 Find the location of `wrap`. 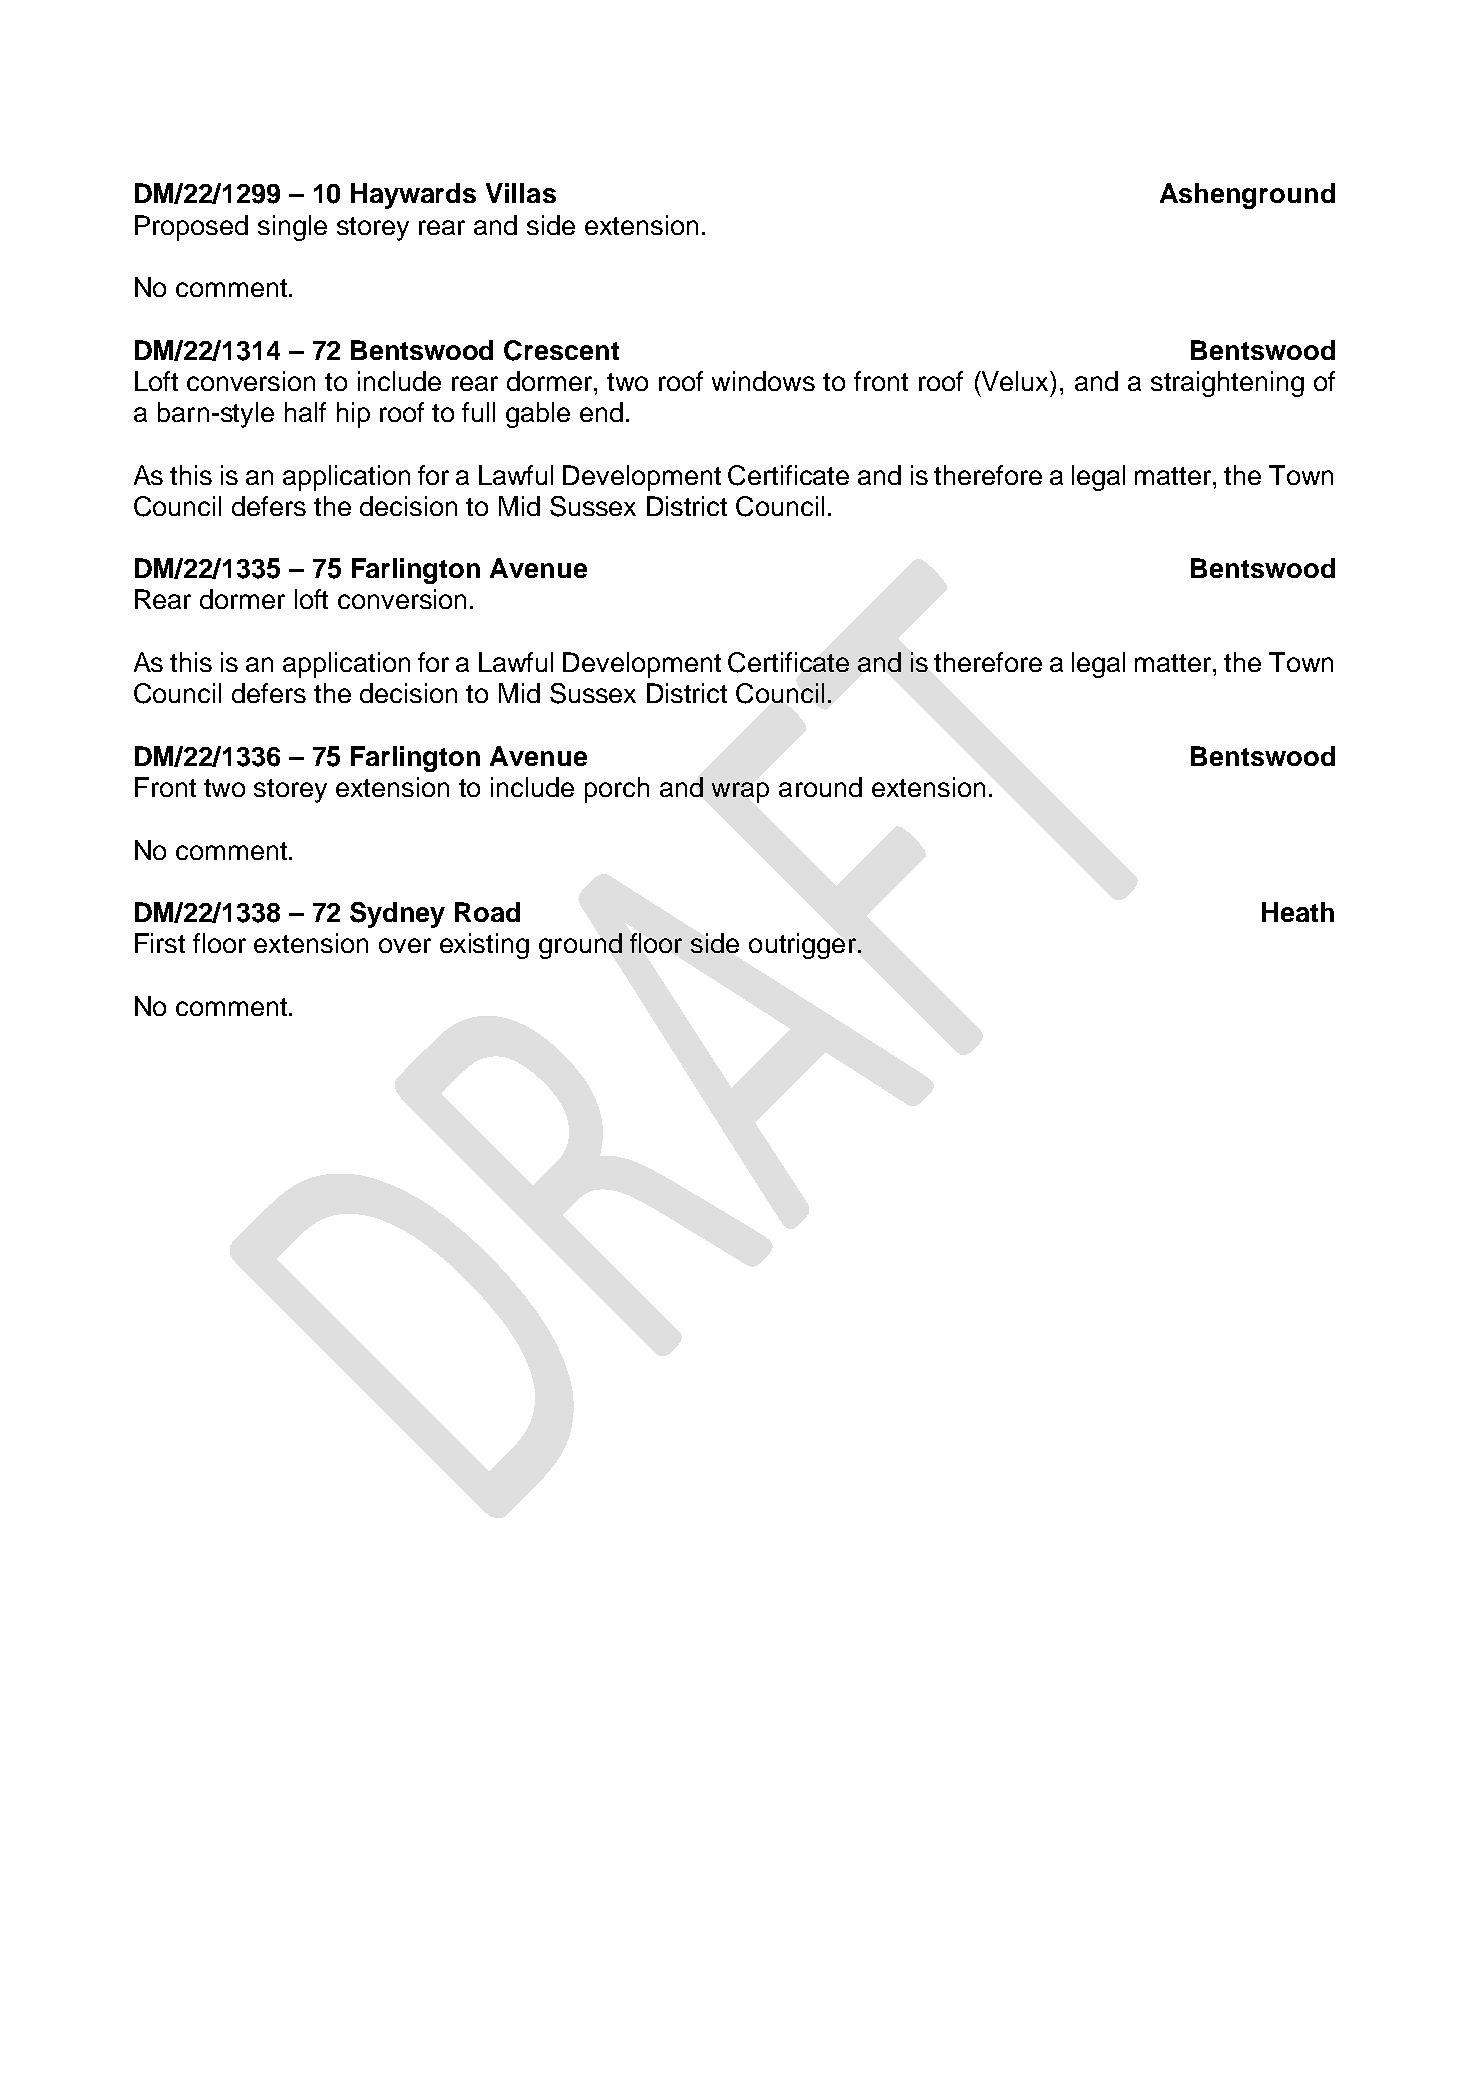

wrap is located at coordinates (740, 792).
